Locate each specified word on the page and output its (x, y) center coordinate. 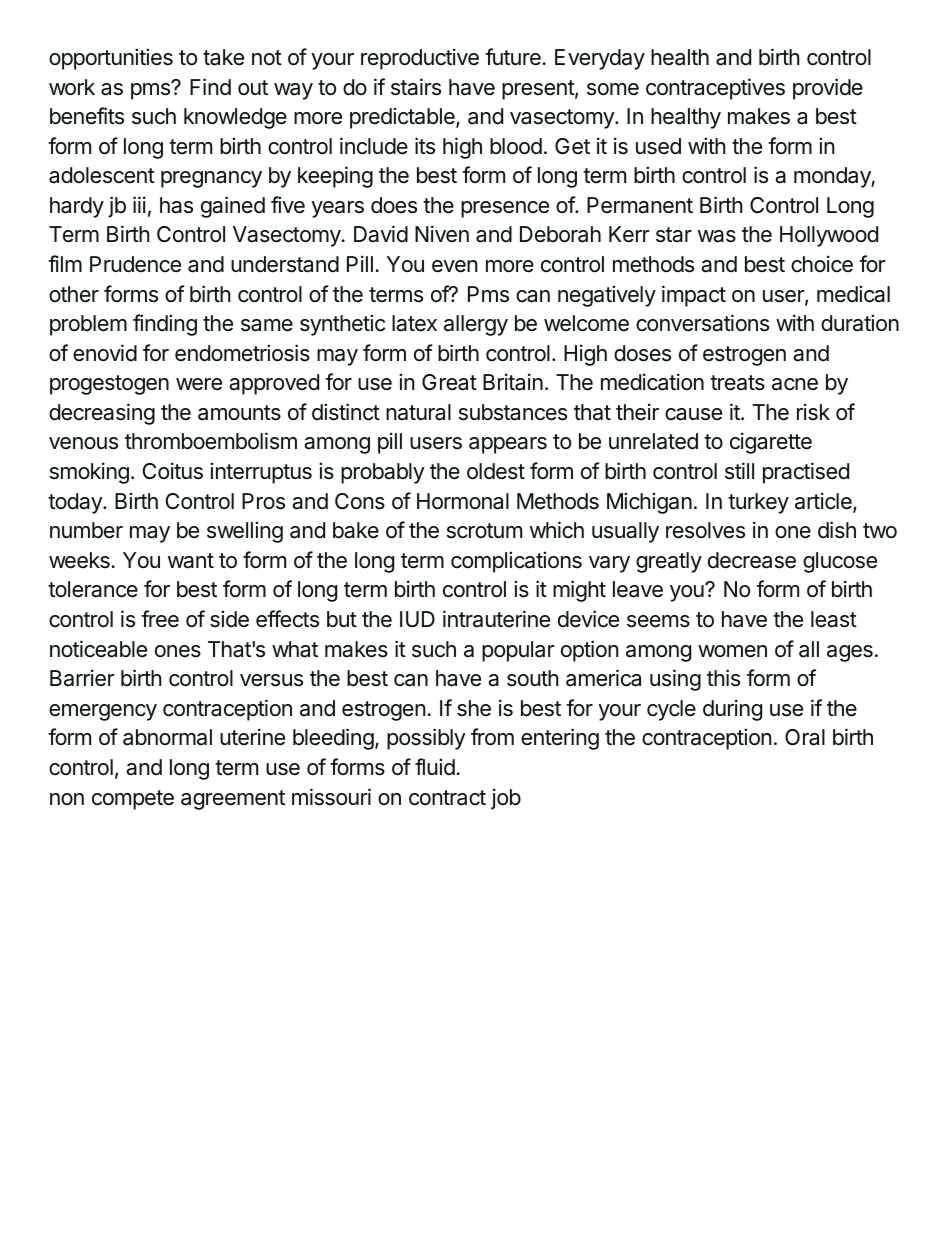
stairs (416, 87)
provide (828, 89)
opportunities (111, 59)
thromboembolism (211, 441)
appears (508, 445)
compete (133, 800)
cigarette (771, 443)
